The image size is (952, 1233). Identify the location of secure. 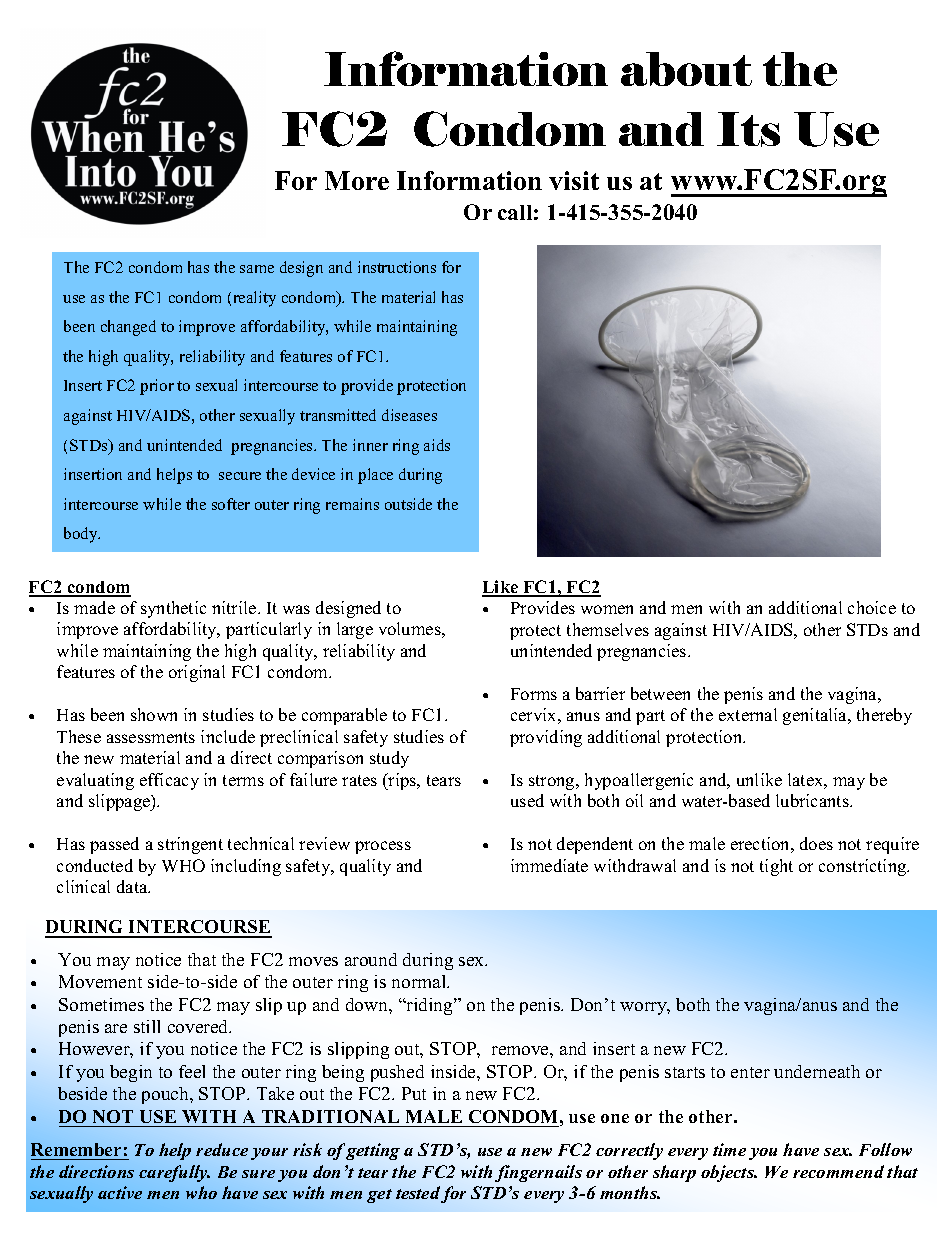
(240, 476).
